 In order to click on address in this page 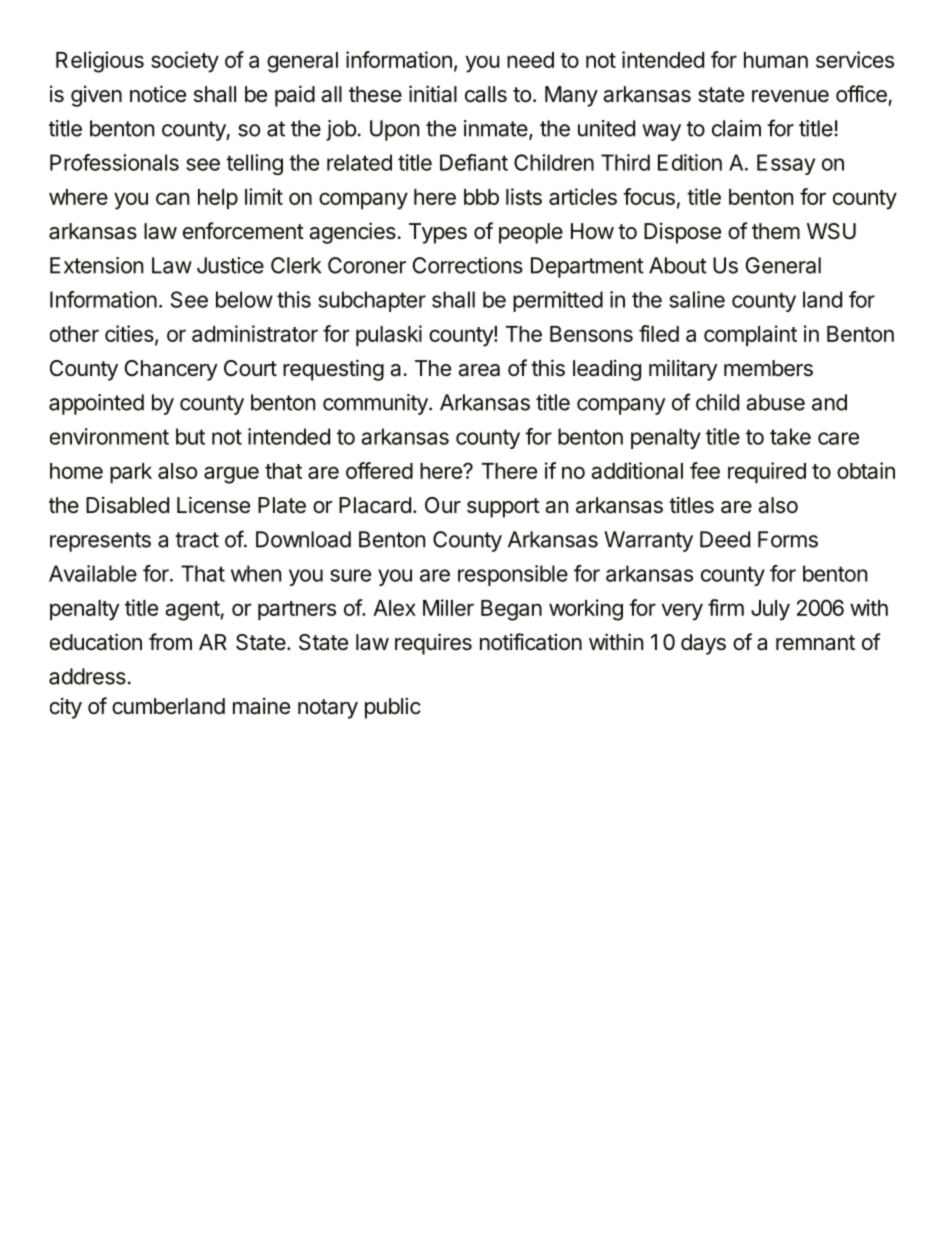, I will do `click(87, 676)`.
